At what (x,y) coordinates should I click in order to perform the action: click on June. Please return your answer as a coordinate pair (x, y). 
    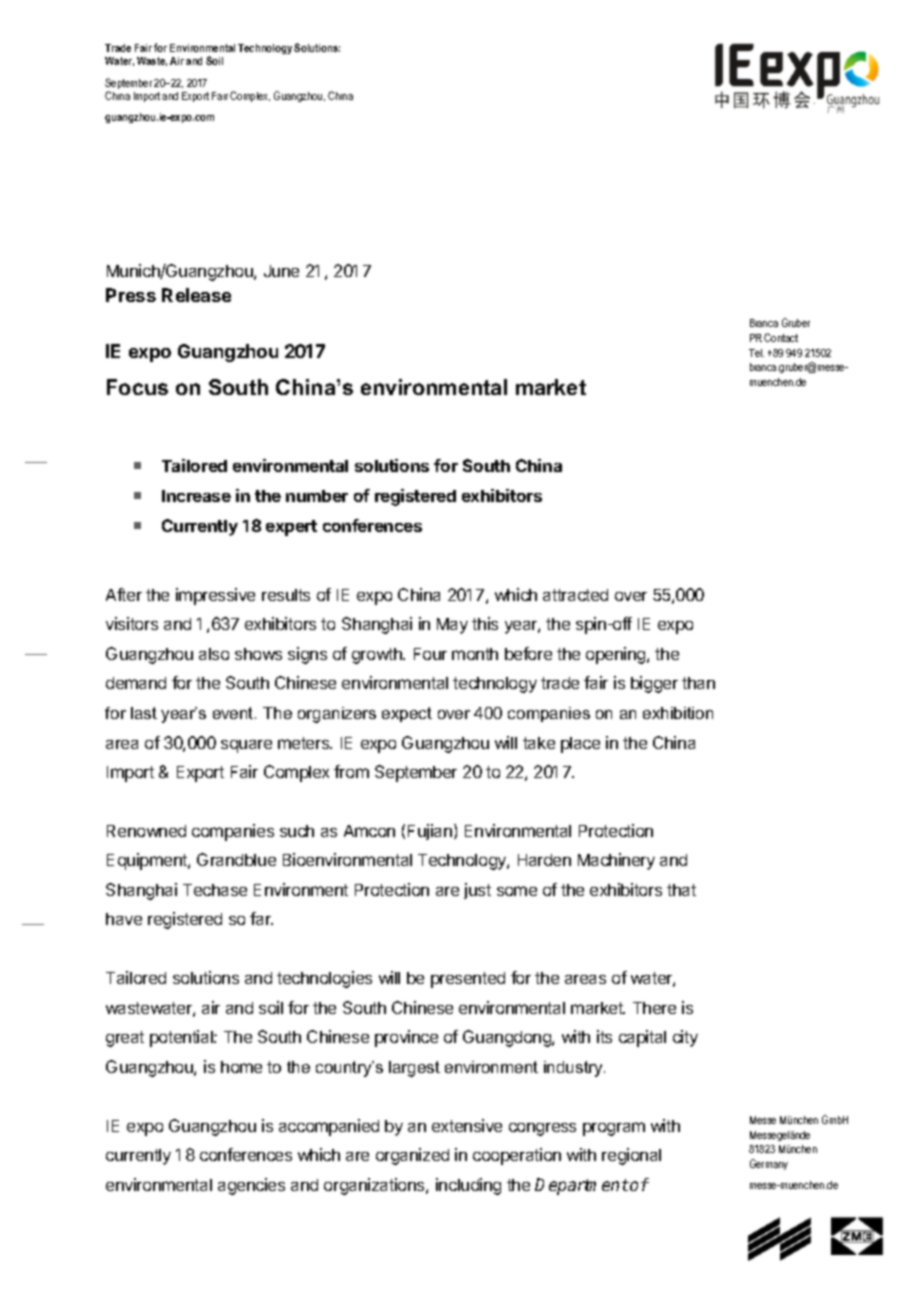
    Looking at the image, I should click on (281, 271).
